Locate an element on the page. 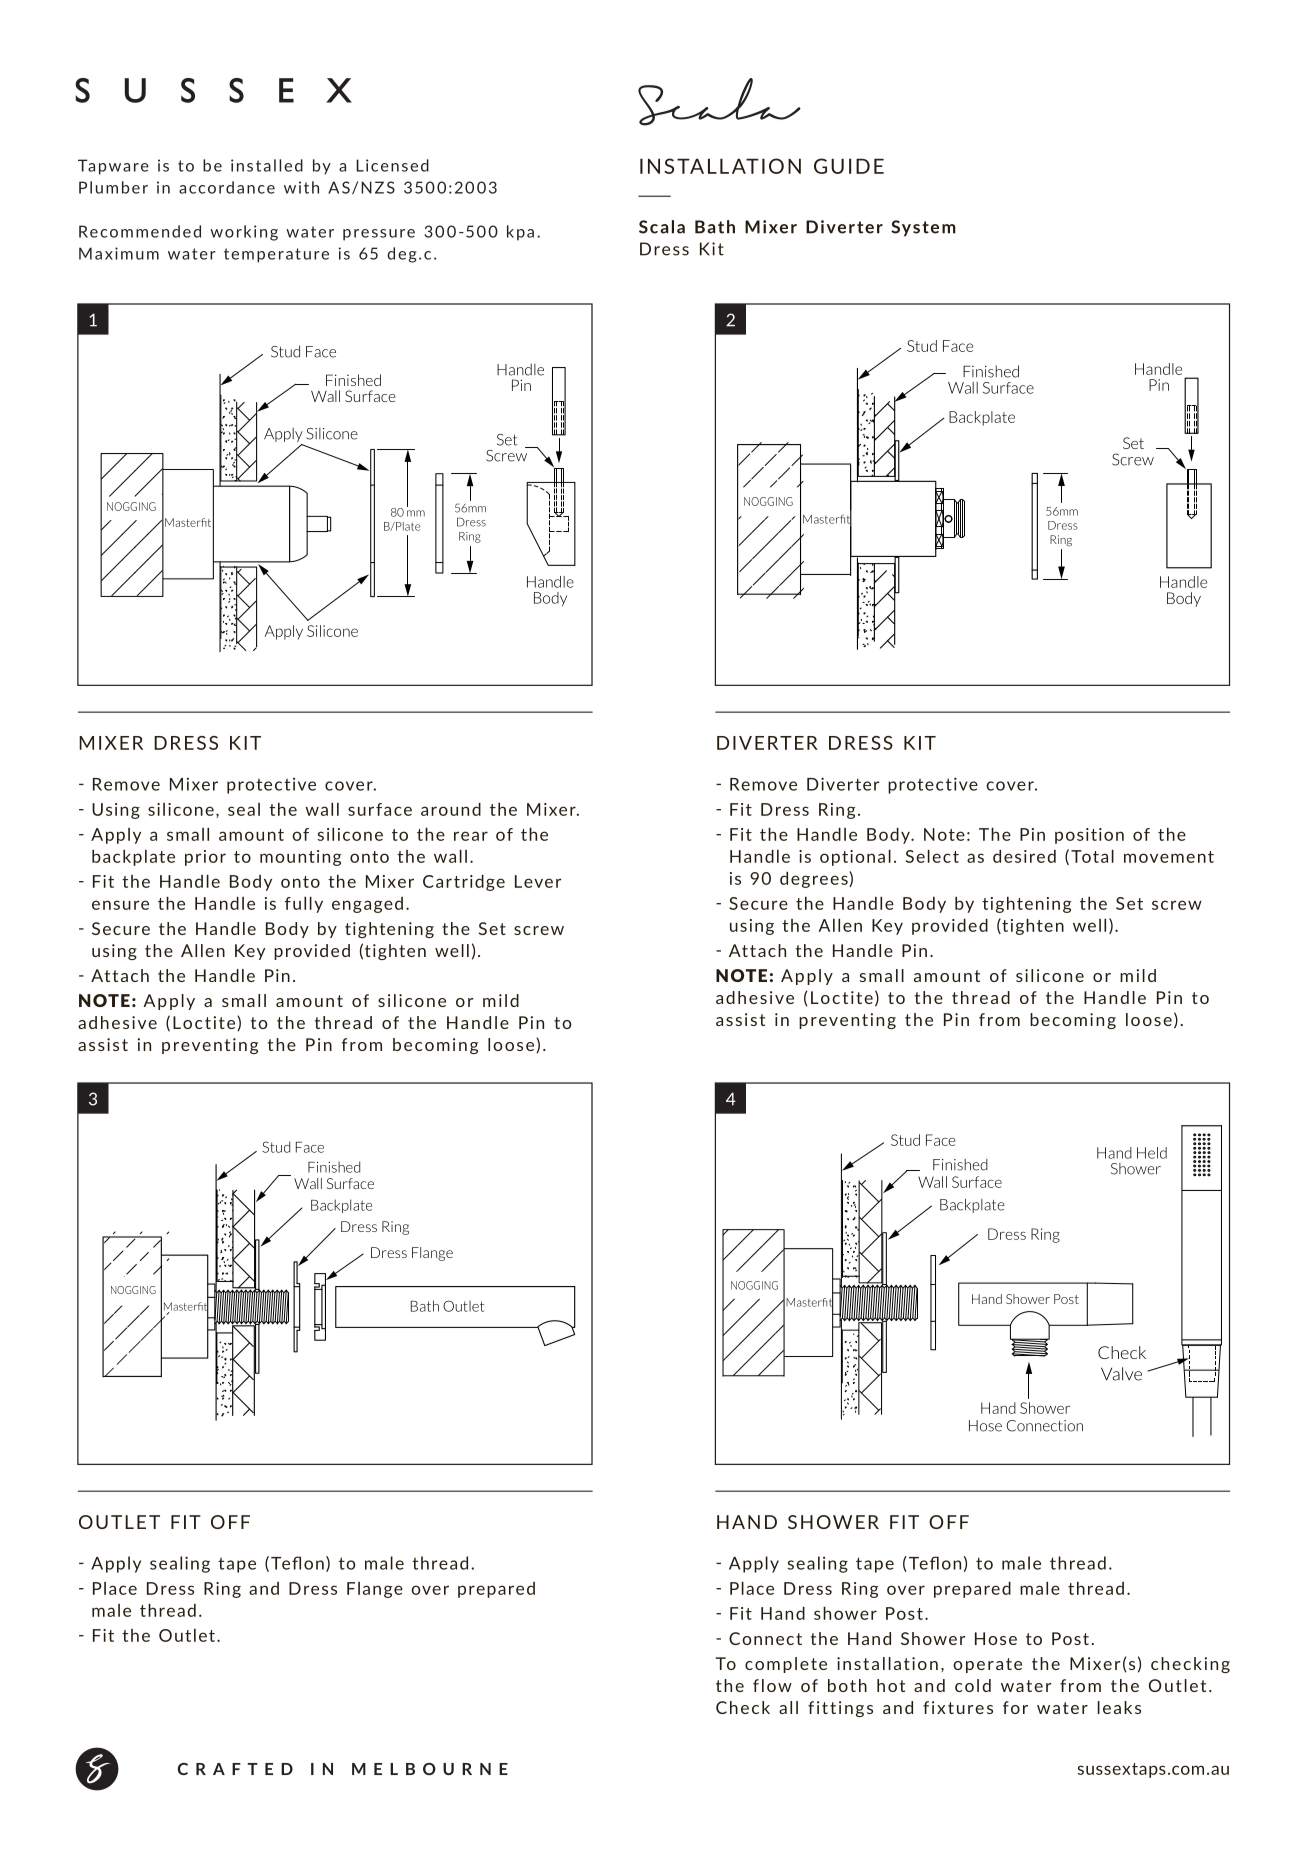  fully is located at coordinates (304, 905).
